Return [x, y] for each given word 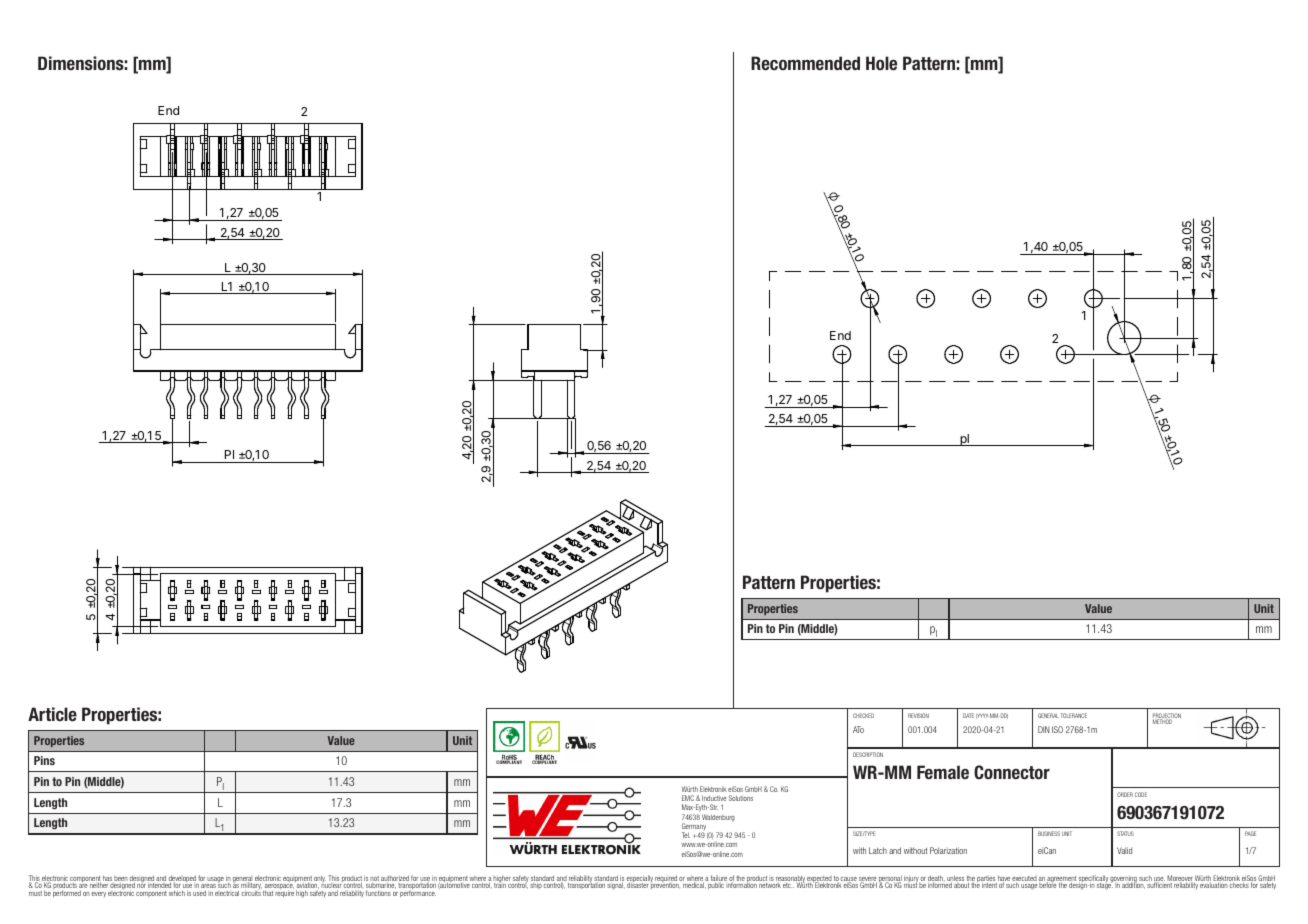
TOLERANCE [1074, 715]
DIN [1044, 729]
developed [182, 880]
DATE [968, 715]
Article [52, 714]
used [199, 893]
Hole [881, 63]
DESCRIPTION [868, 754]
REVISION [918, 715]
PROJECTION [1167, 717]
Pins [44, 760]
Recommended [805, 63]
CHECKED [863, 715]
